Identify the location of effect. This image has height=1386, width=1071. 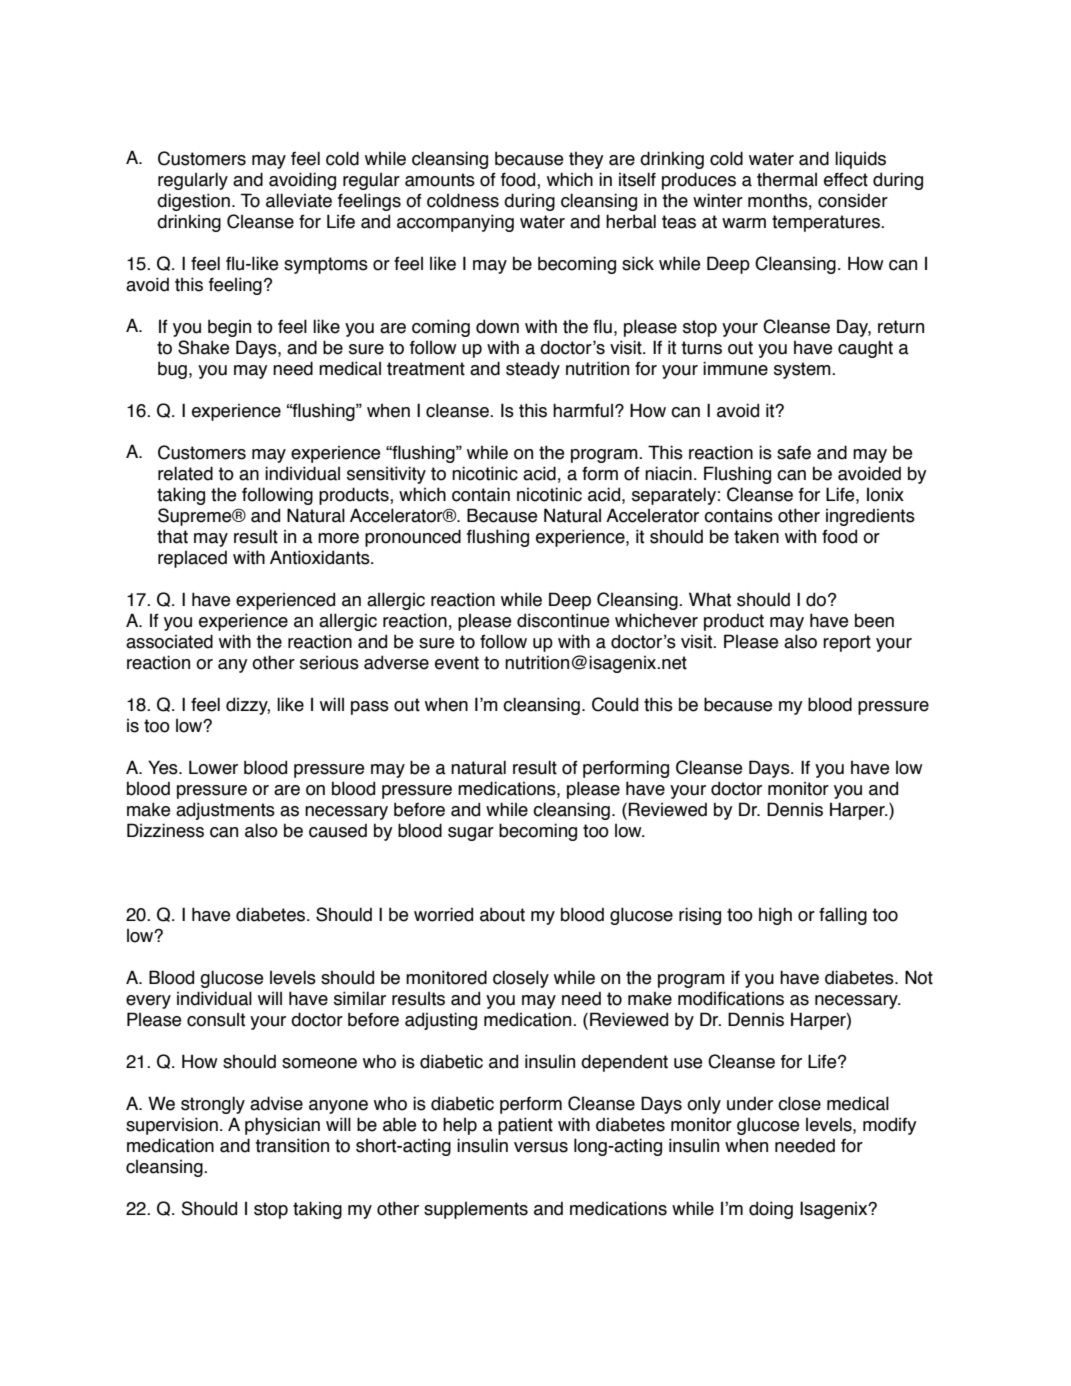
(846, 179).
